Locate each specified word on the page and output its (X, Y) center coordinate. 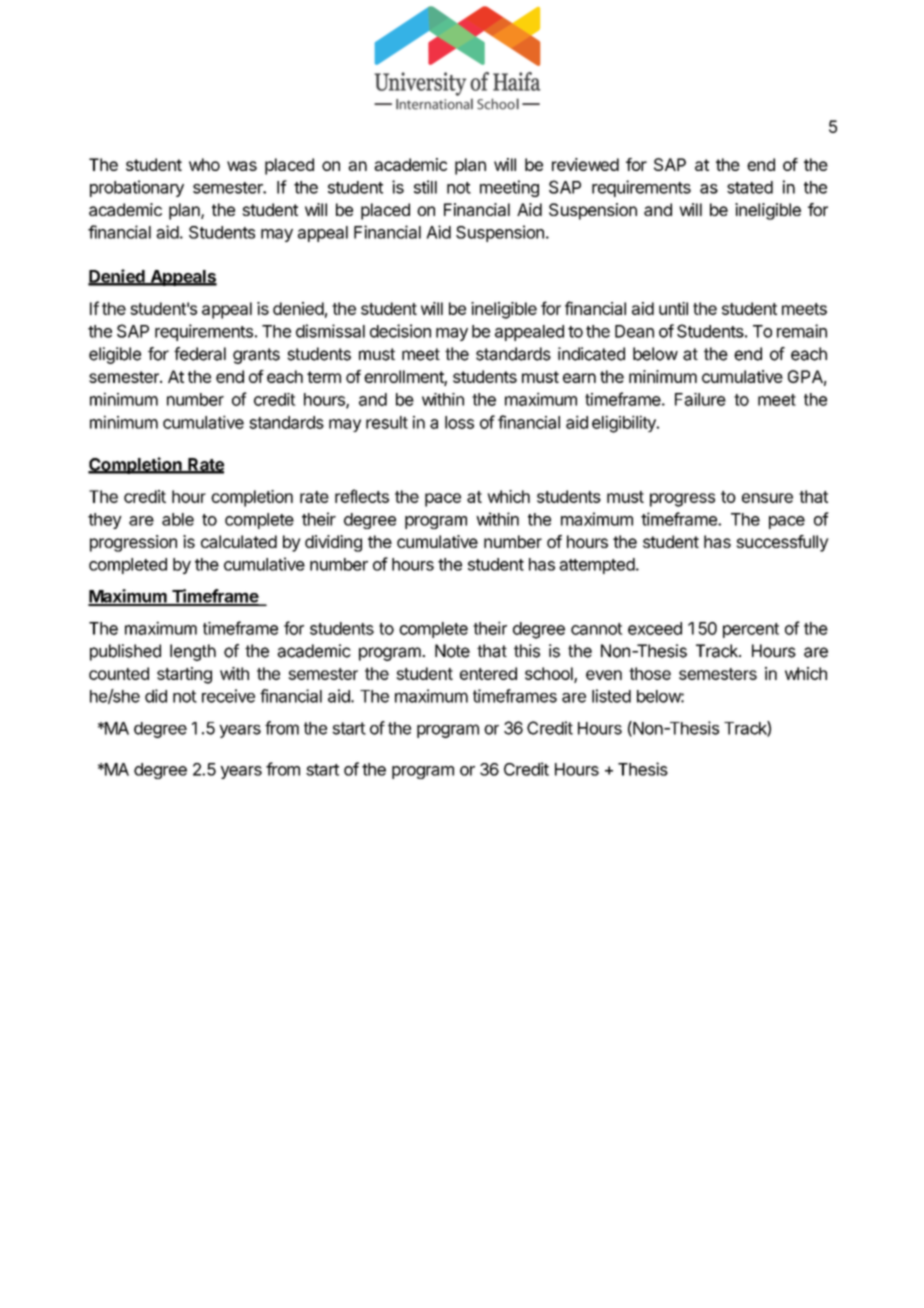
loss (459, 422)
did (156, 696)
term (324, 377)
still (425, 187)
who (204, 164)
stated (750, 187)
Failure (700, 399)
